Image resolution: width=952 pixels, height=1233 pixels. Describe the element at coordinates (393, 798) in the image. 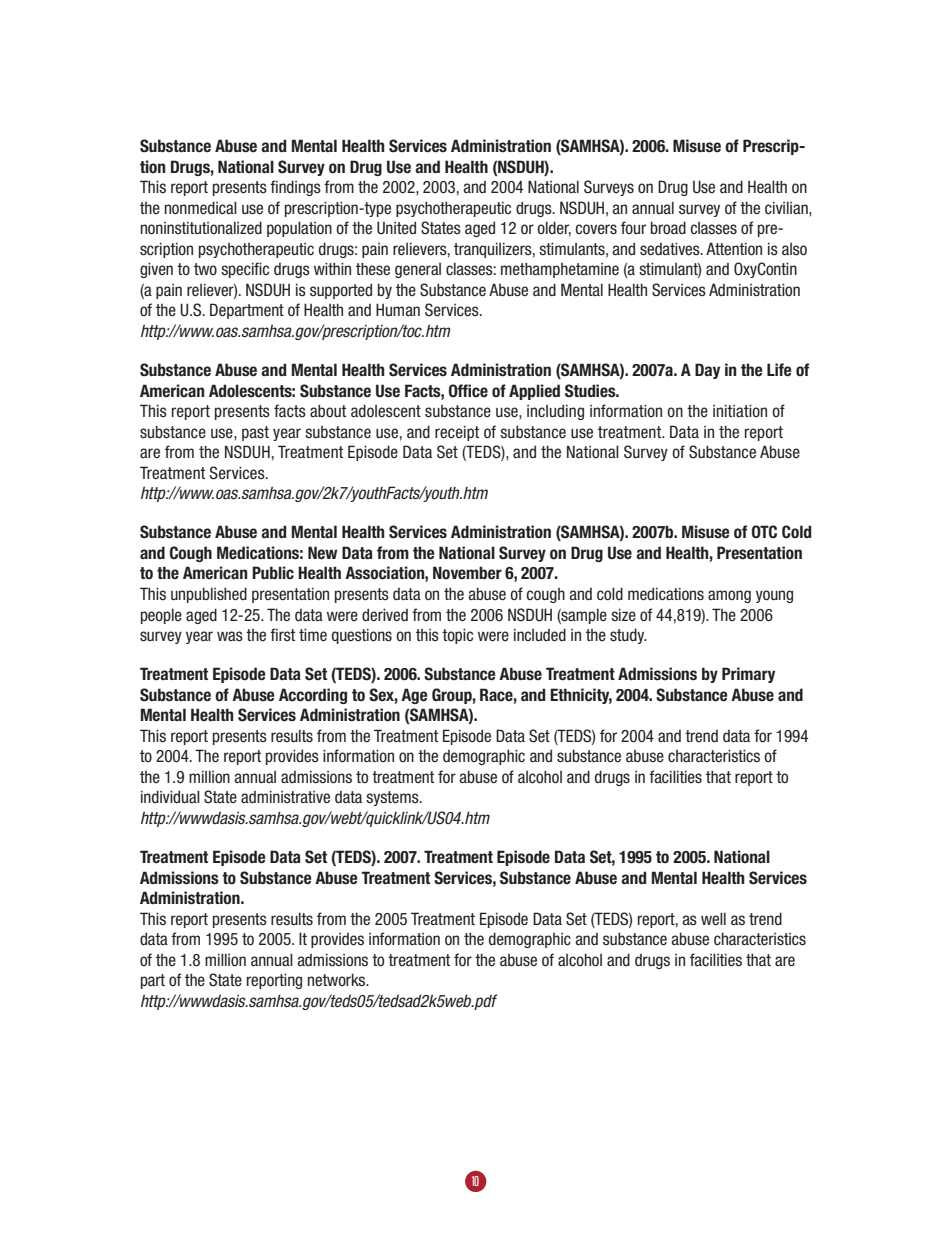

I see `systems` at that location.
